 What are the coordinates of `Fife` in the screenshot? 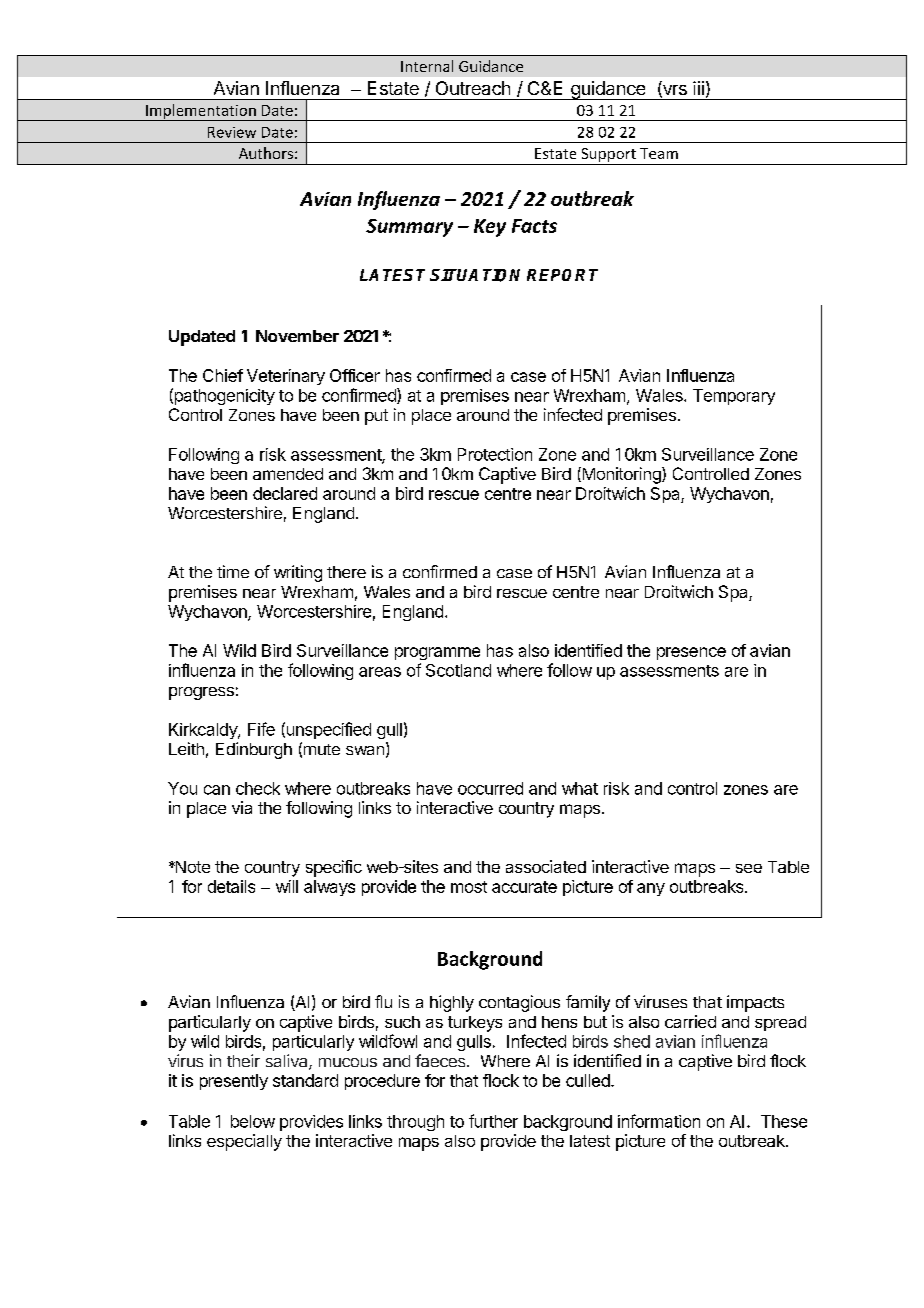 It's located at (261, 729).
